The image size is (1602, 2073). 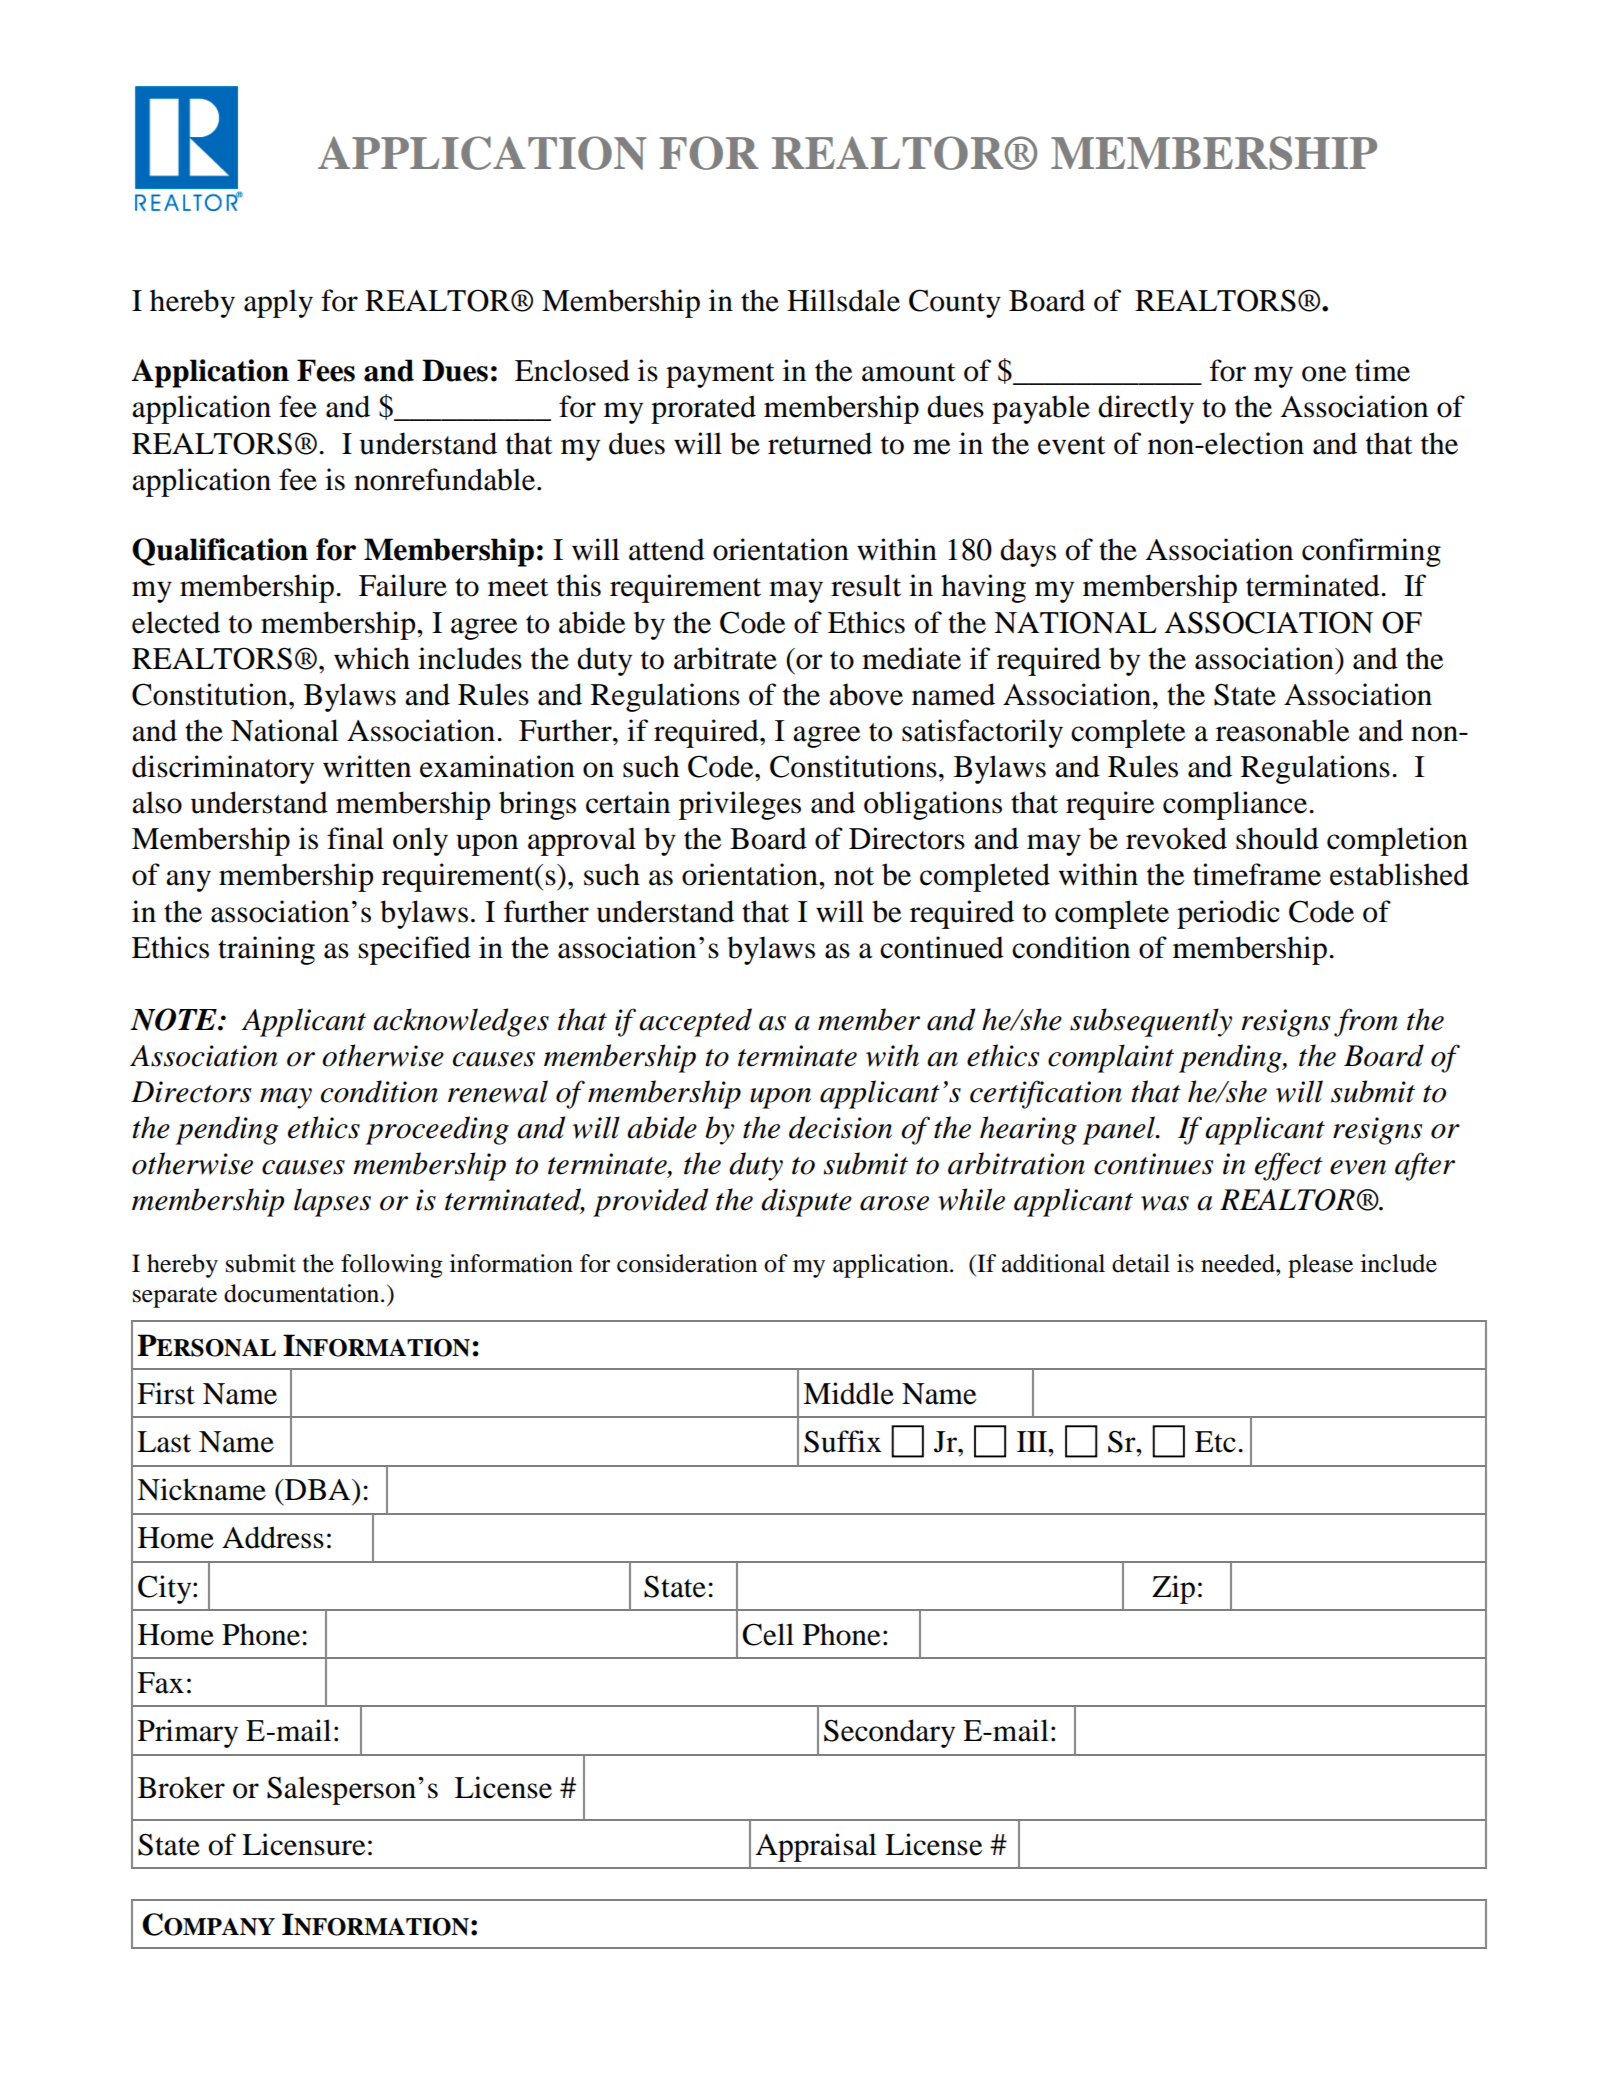 I want to click on Licensure, so click(x=304, y=1844).
